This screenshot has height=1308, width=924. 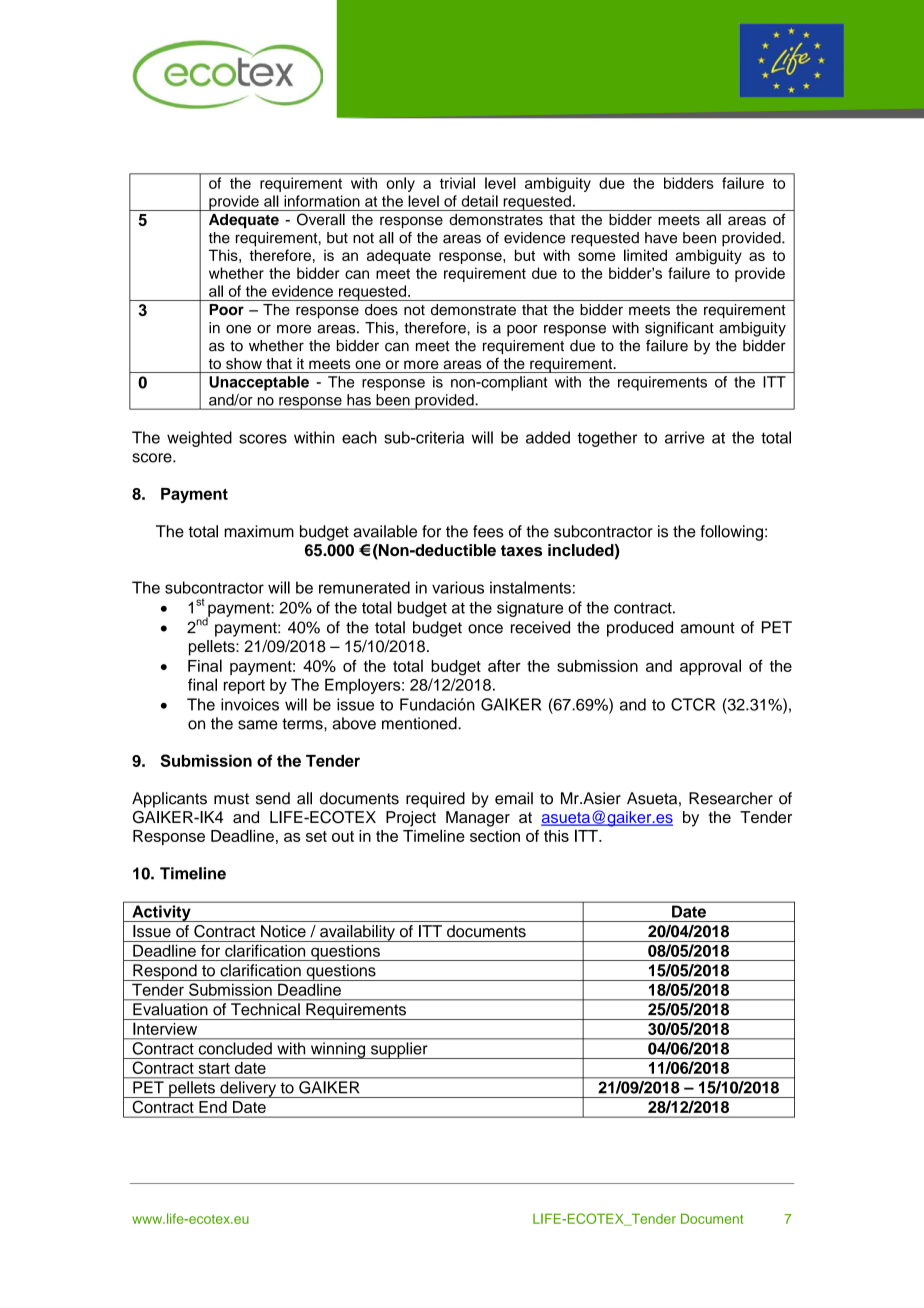 I want to click on winning, so click(x=338, y=1050).
